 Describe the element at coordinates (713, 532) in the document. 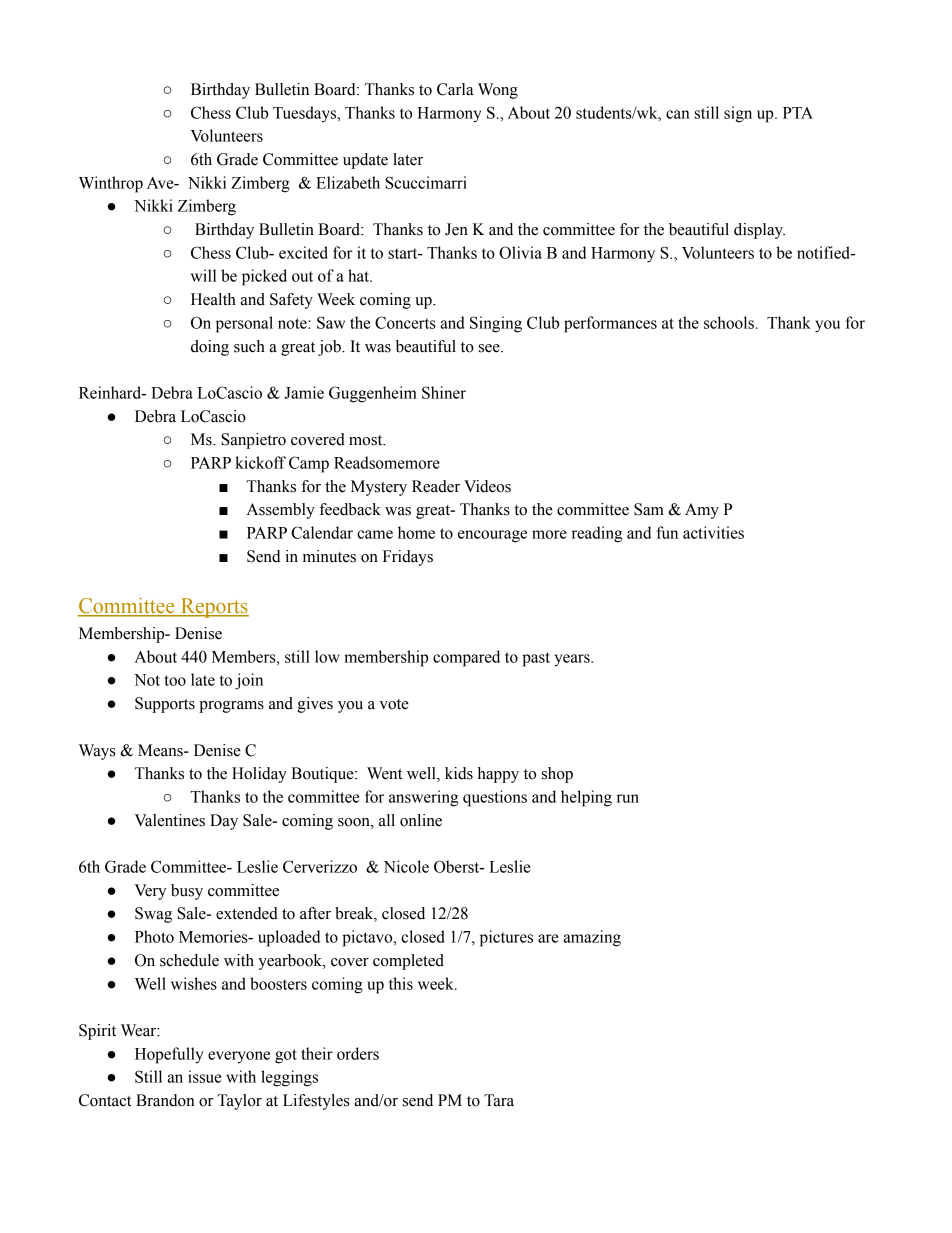

I see `activities` at that location.
